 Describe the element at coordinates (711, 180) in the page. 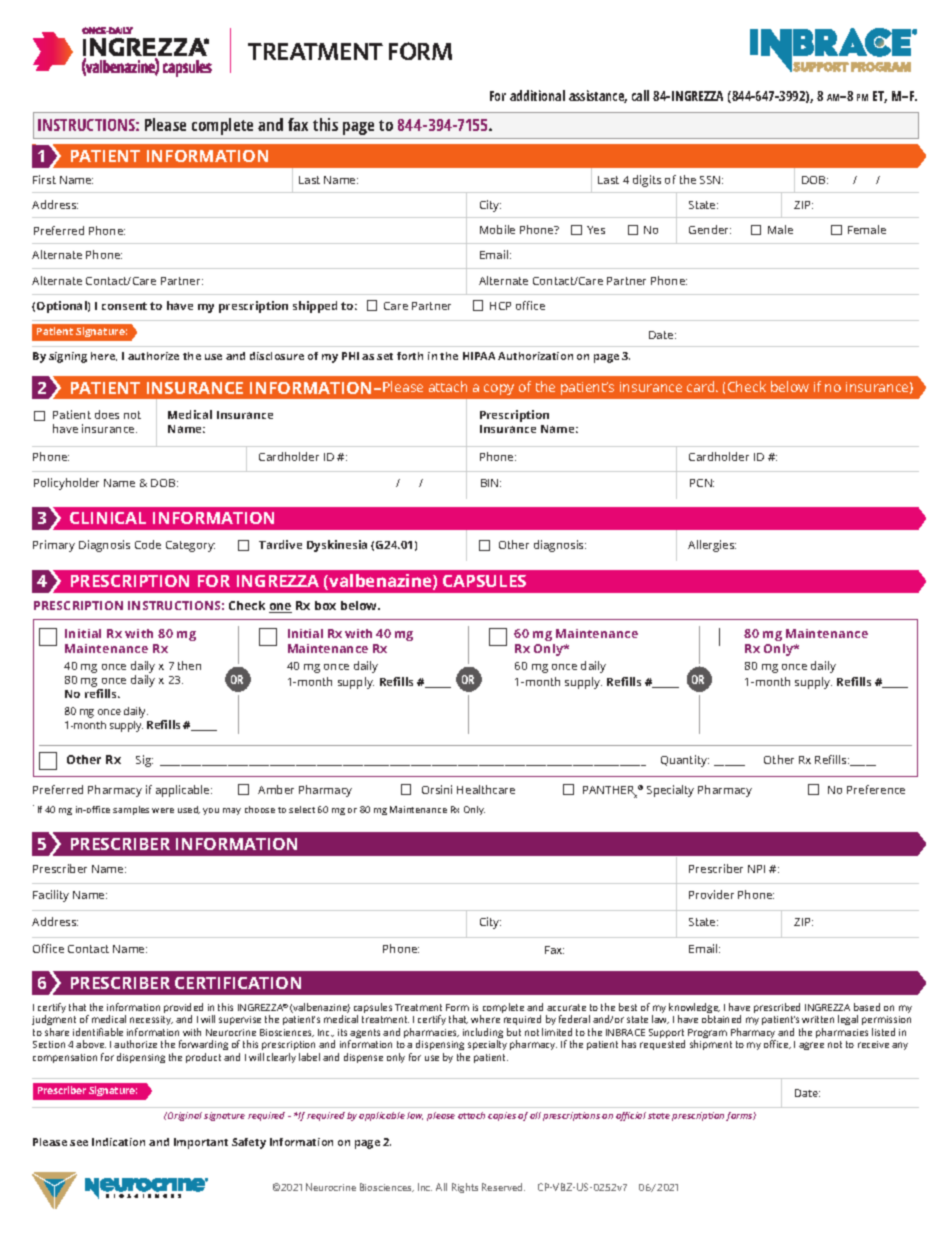

I see `SSN` at that location.
